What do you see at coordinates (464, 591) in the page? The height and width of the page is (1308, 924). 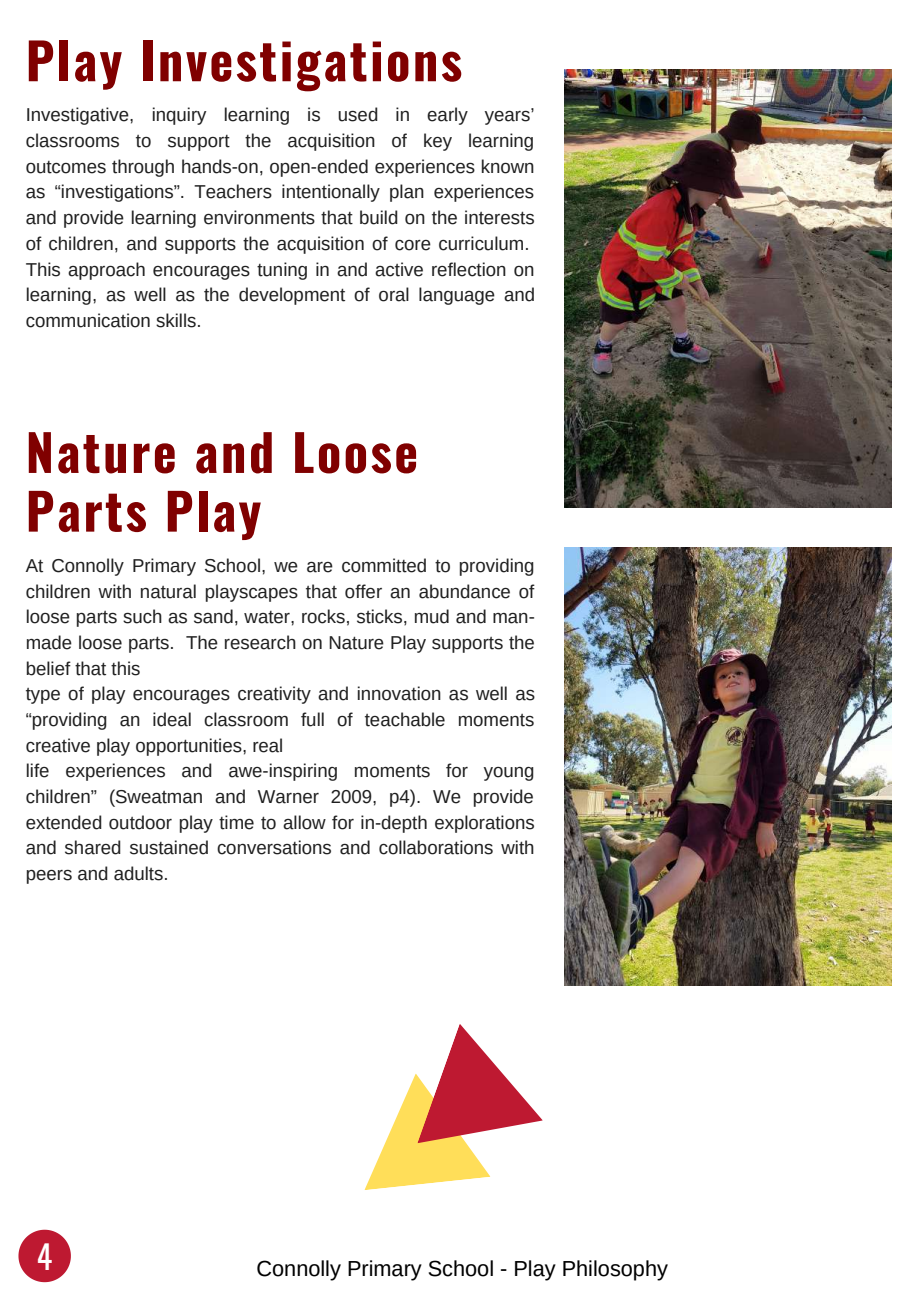 I see `abundance` at bounding box center [464, 591].
